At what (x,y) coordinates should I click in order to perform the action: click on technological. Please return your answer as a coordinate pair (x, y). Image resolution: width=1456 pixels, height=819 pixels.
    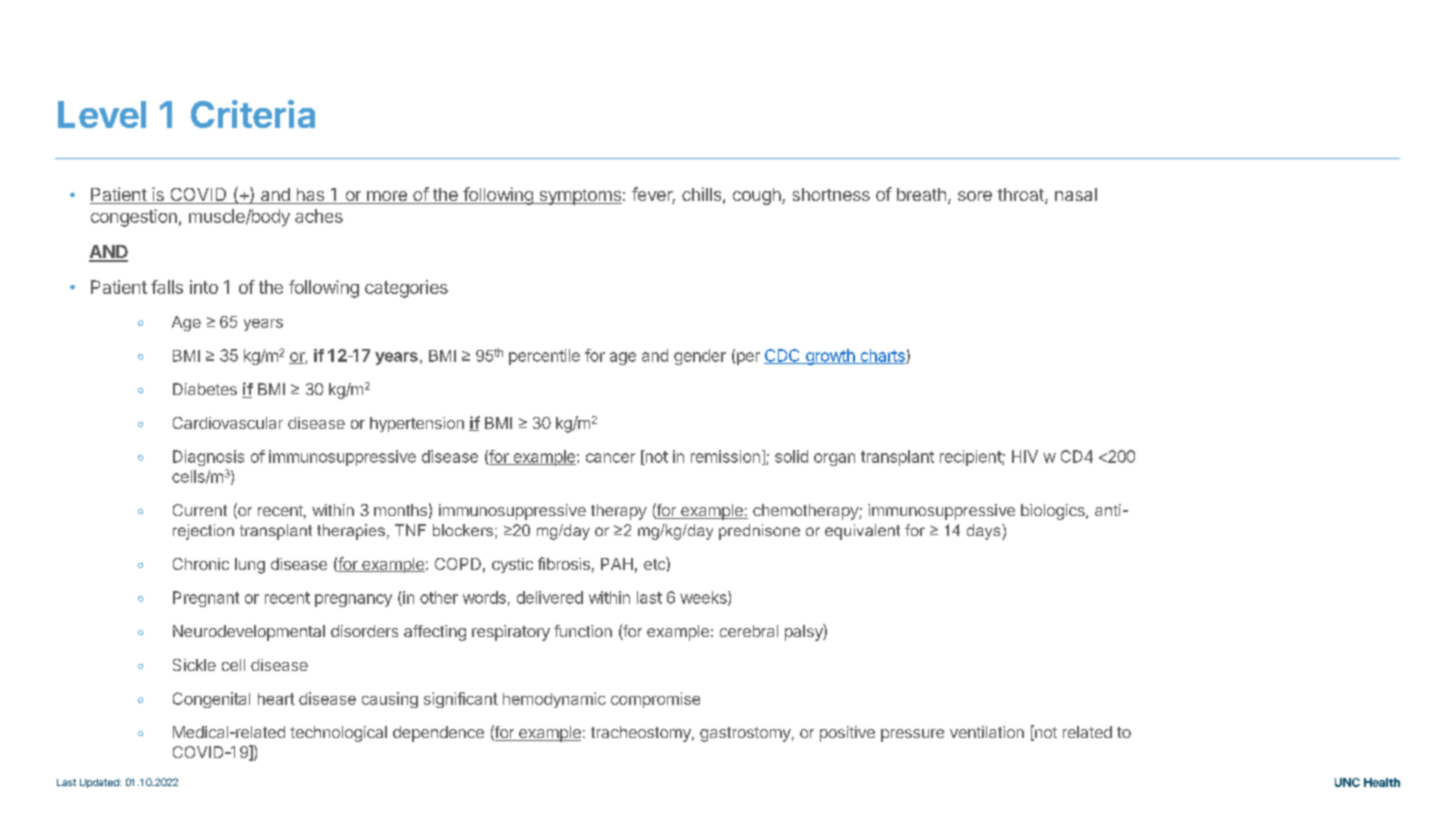
    Looking at the image, I should click on (338, 734).
